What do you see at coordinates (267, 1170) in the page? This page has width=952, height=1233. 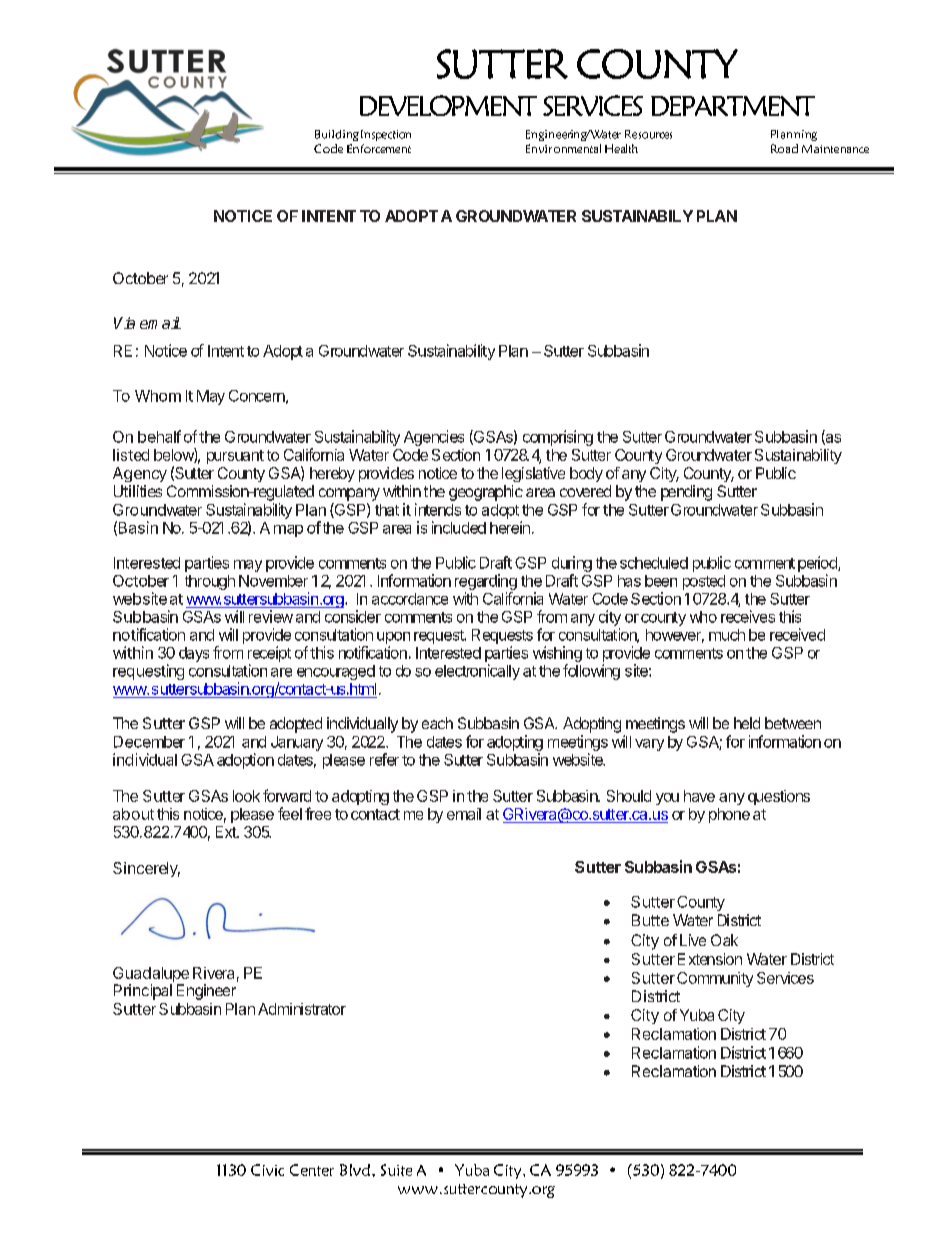 I see `Civic` at bounding box center [267, 1170].
